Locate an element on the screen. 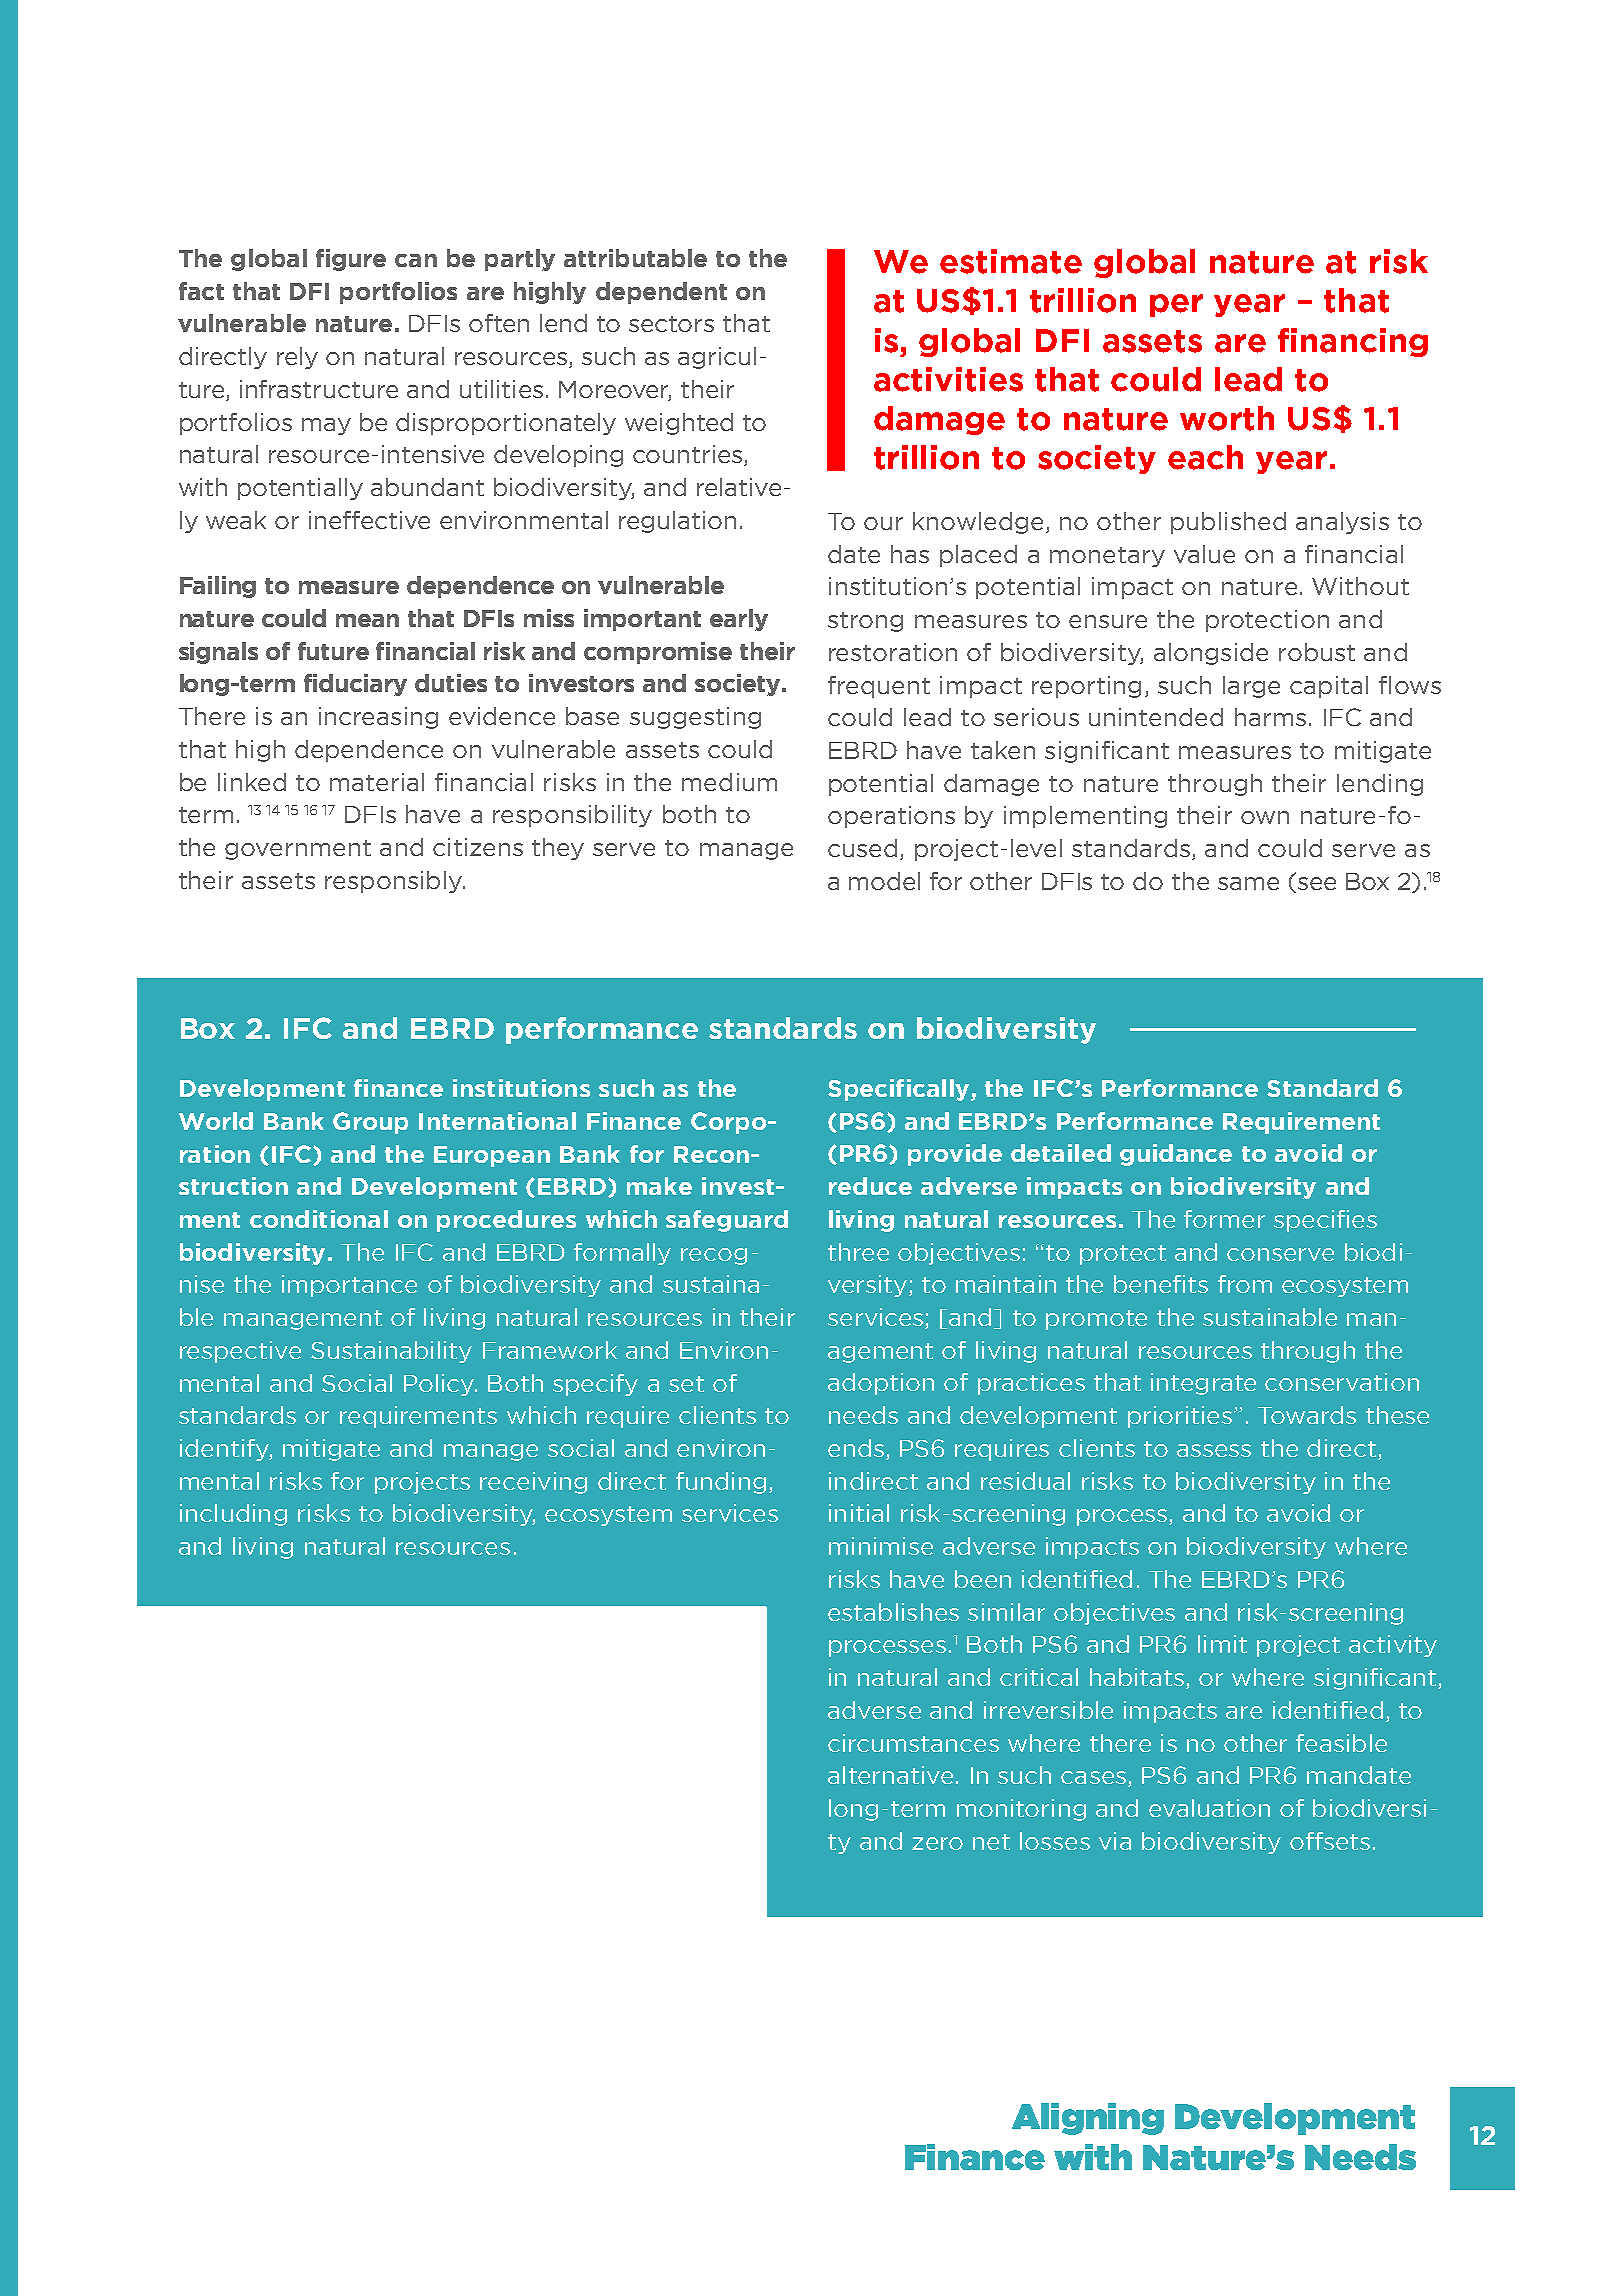  reduce is located at coordinates (870, 1186).
